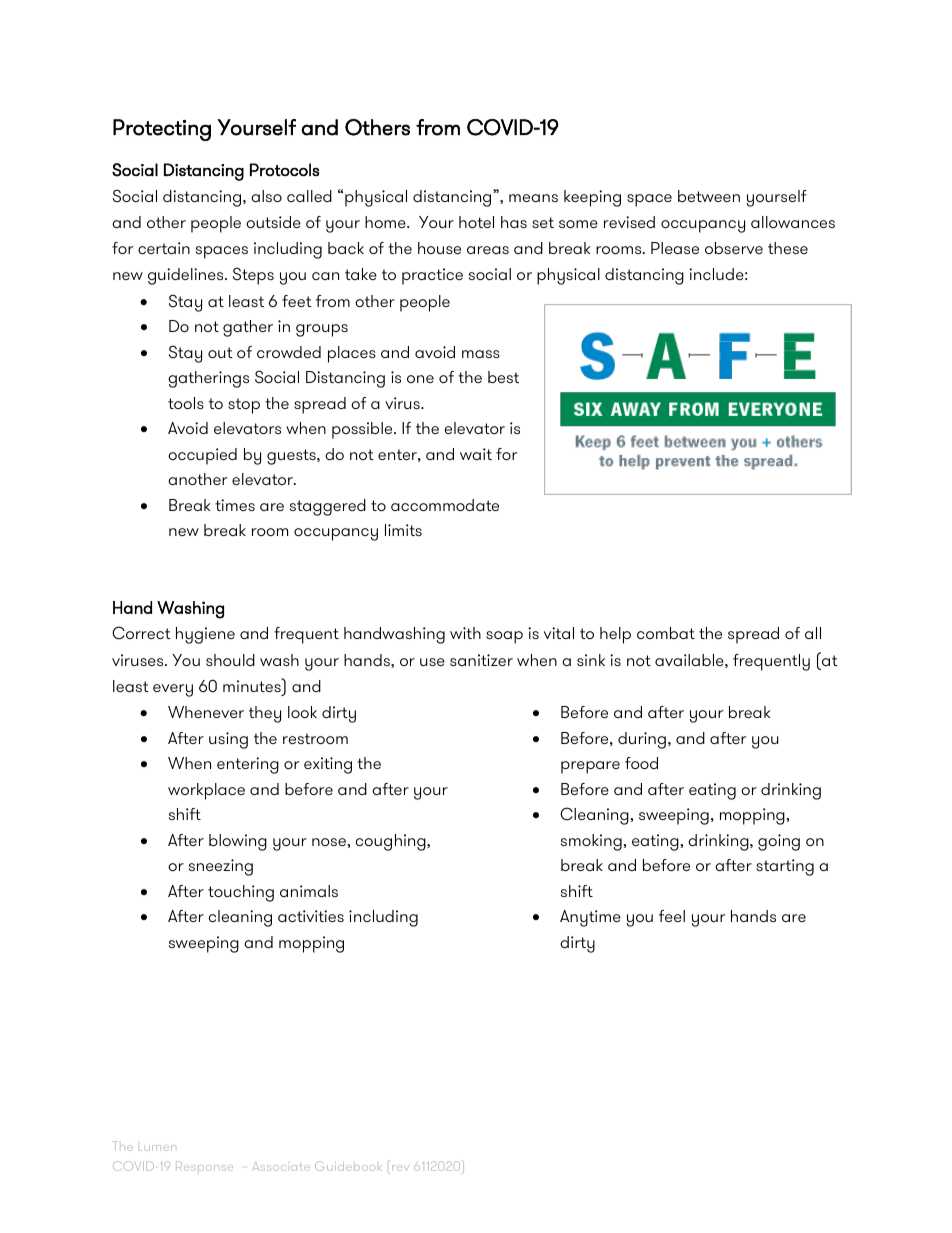  I want to click on combat, so click(666, 633).
